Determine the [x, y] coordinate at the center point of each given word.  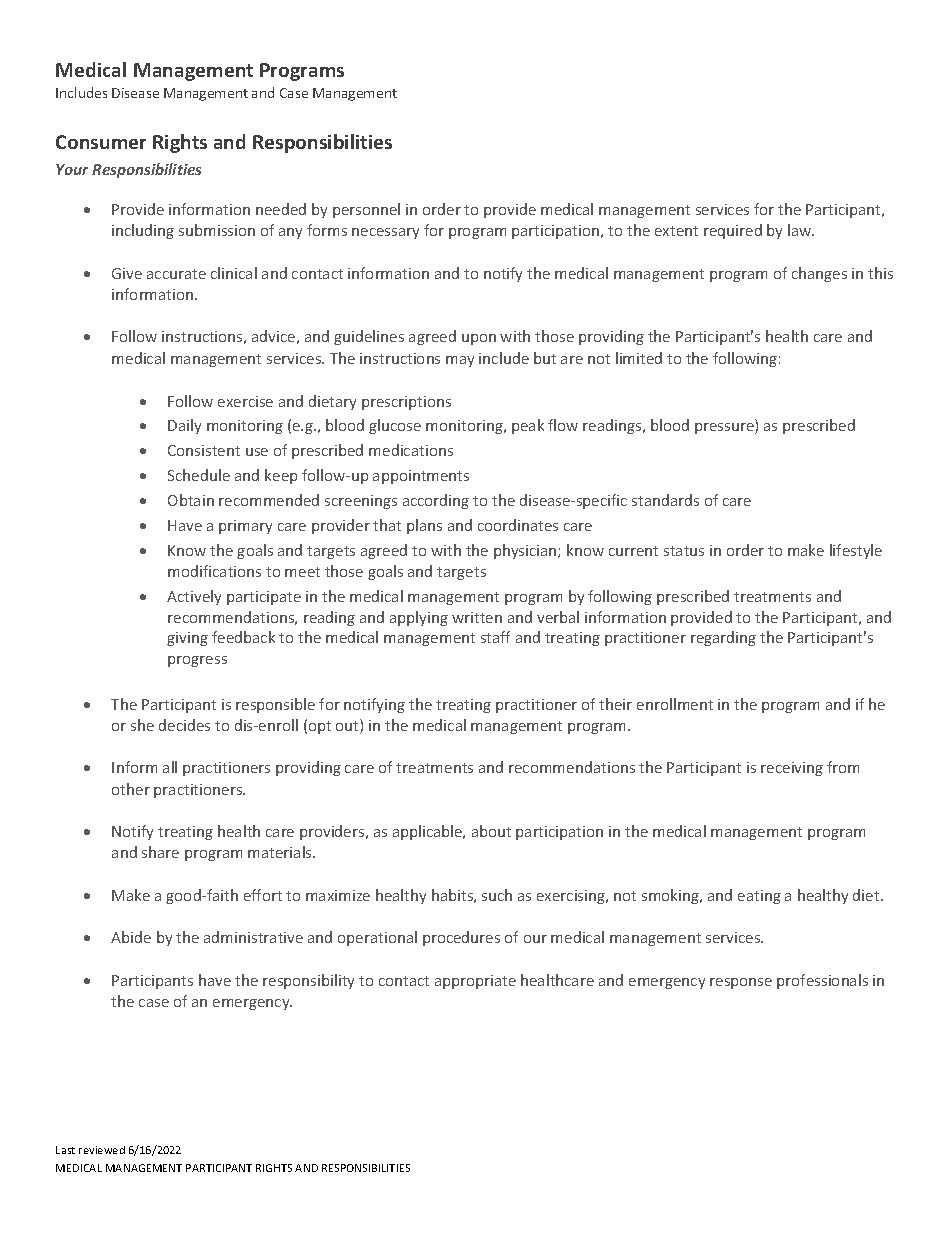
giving [187, 639]
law [801, 230]
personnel [366, 210]
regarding [723, 638]
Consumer [101, 142]
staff [495, 637]
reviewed [102, 1150]
